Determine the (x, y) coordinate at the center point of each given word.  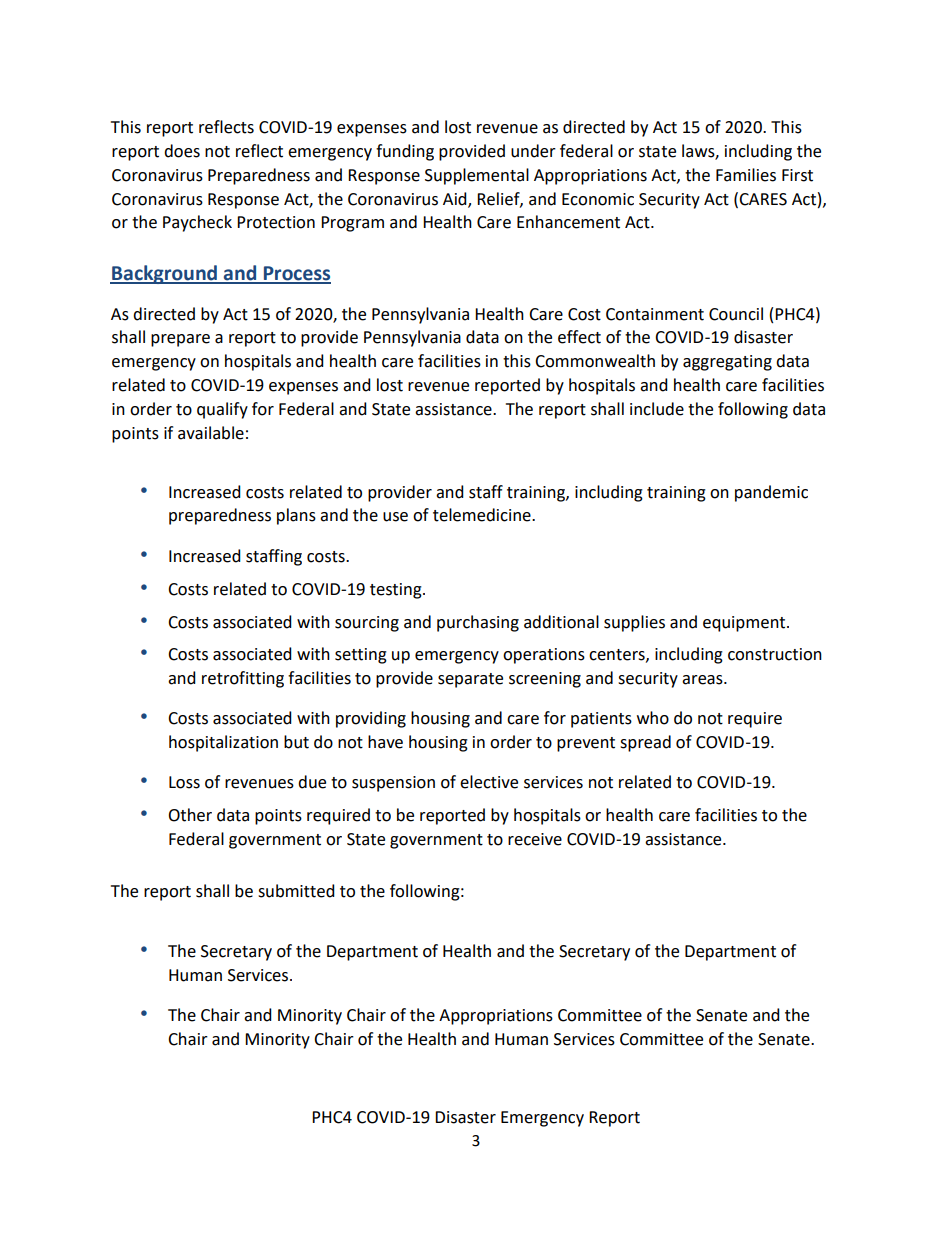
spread (645, 743)
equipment (745, 624)
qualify (222, 410)
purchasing (478, 623)
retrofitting (243, 679)
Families (746, 175)
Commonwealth (595, 361)
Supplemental (477, 176)
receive (535, 839)
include (657, 409)
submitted (296, 891)
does (182, 151)
